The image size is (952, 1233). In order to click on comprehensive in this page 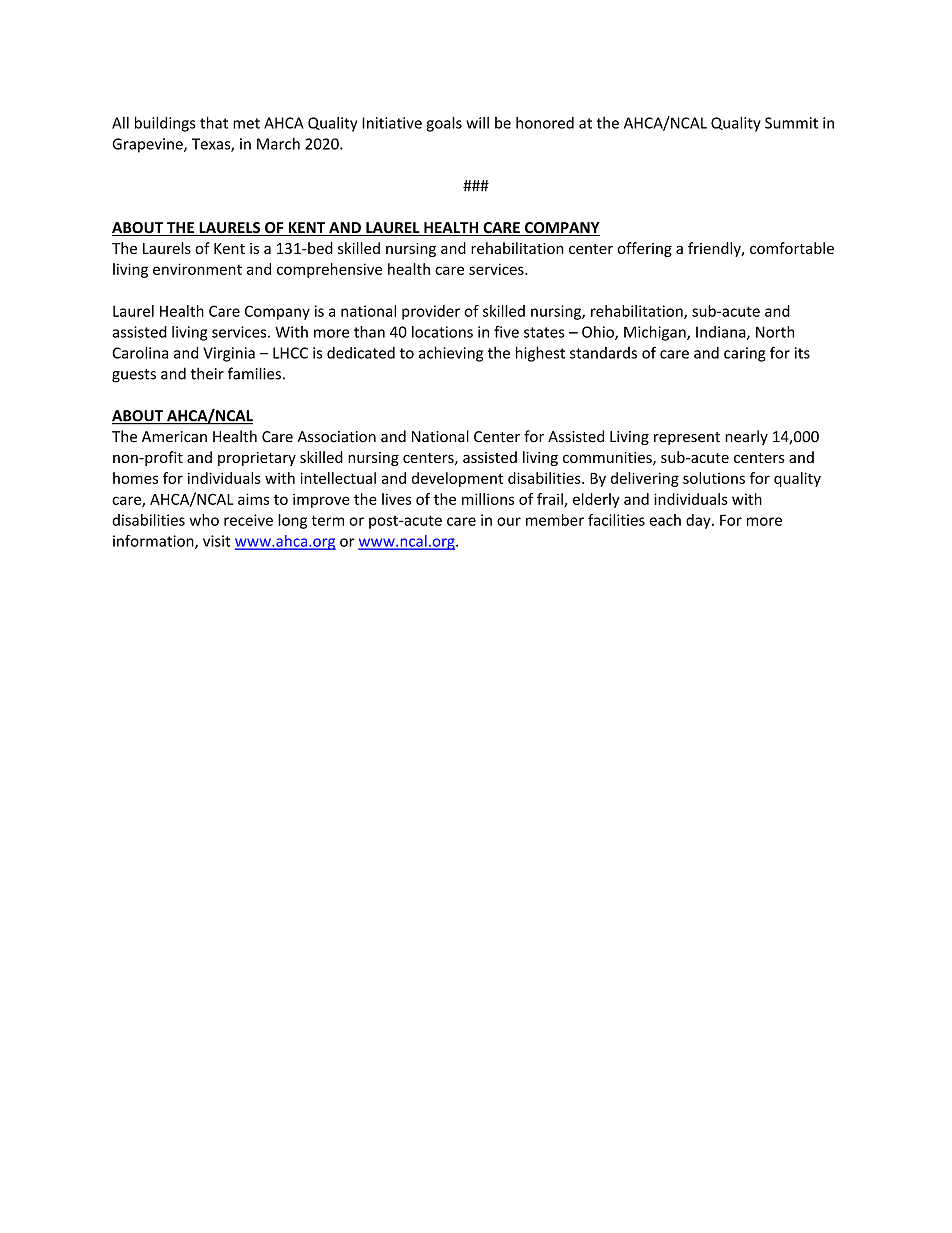, I will do `click(329, 270)`.
